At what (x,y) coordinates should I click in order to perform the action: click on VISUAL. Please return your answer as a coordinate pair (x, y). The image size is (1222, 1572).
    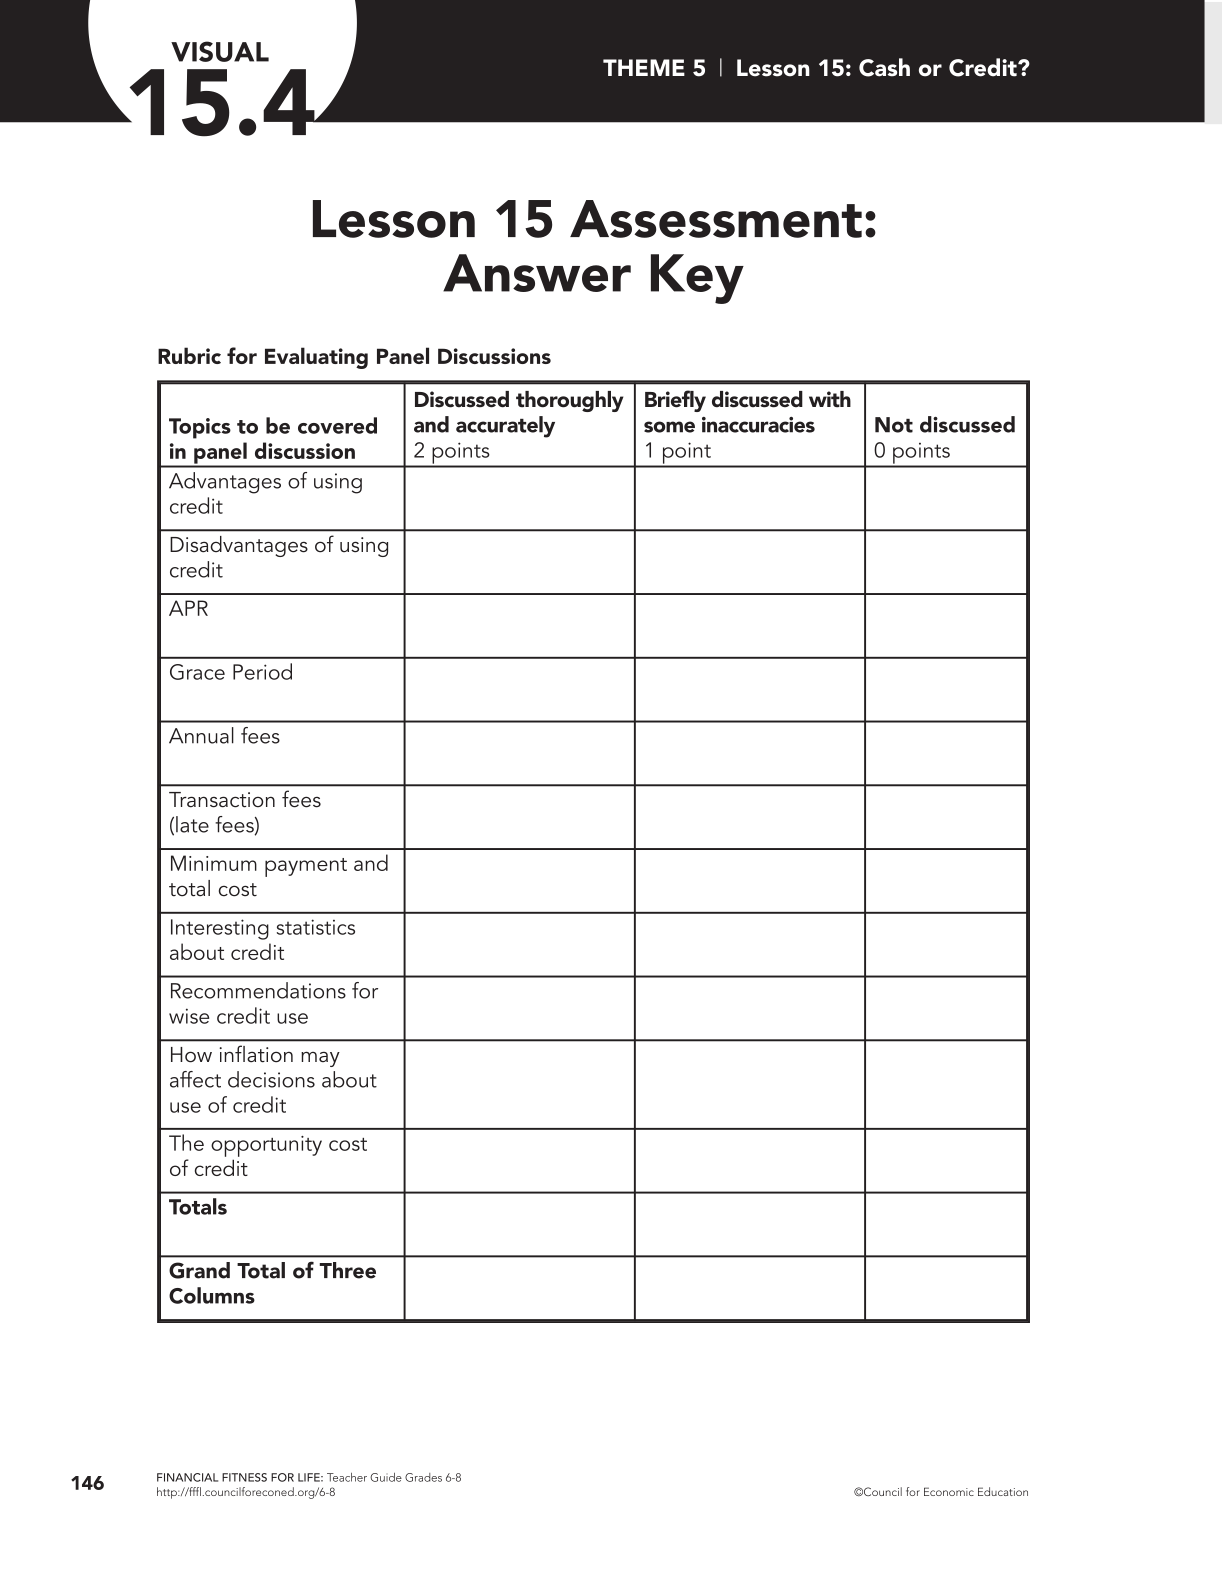
    Looking at the image, I should click on (220, 51).
